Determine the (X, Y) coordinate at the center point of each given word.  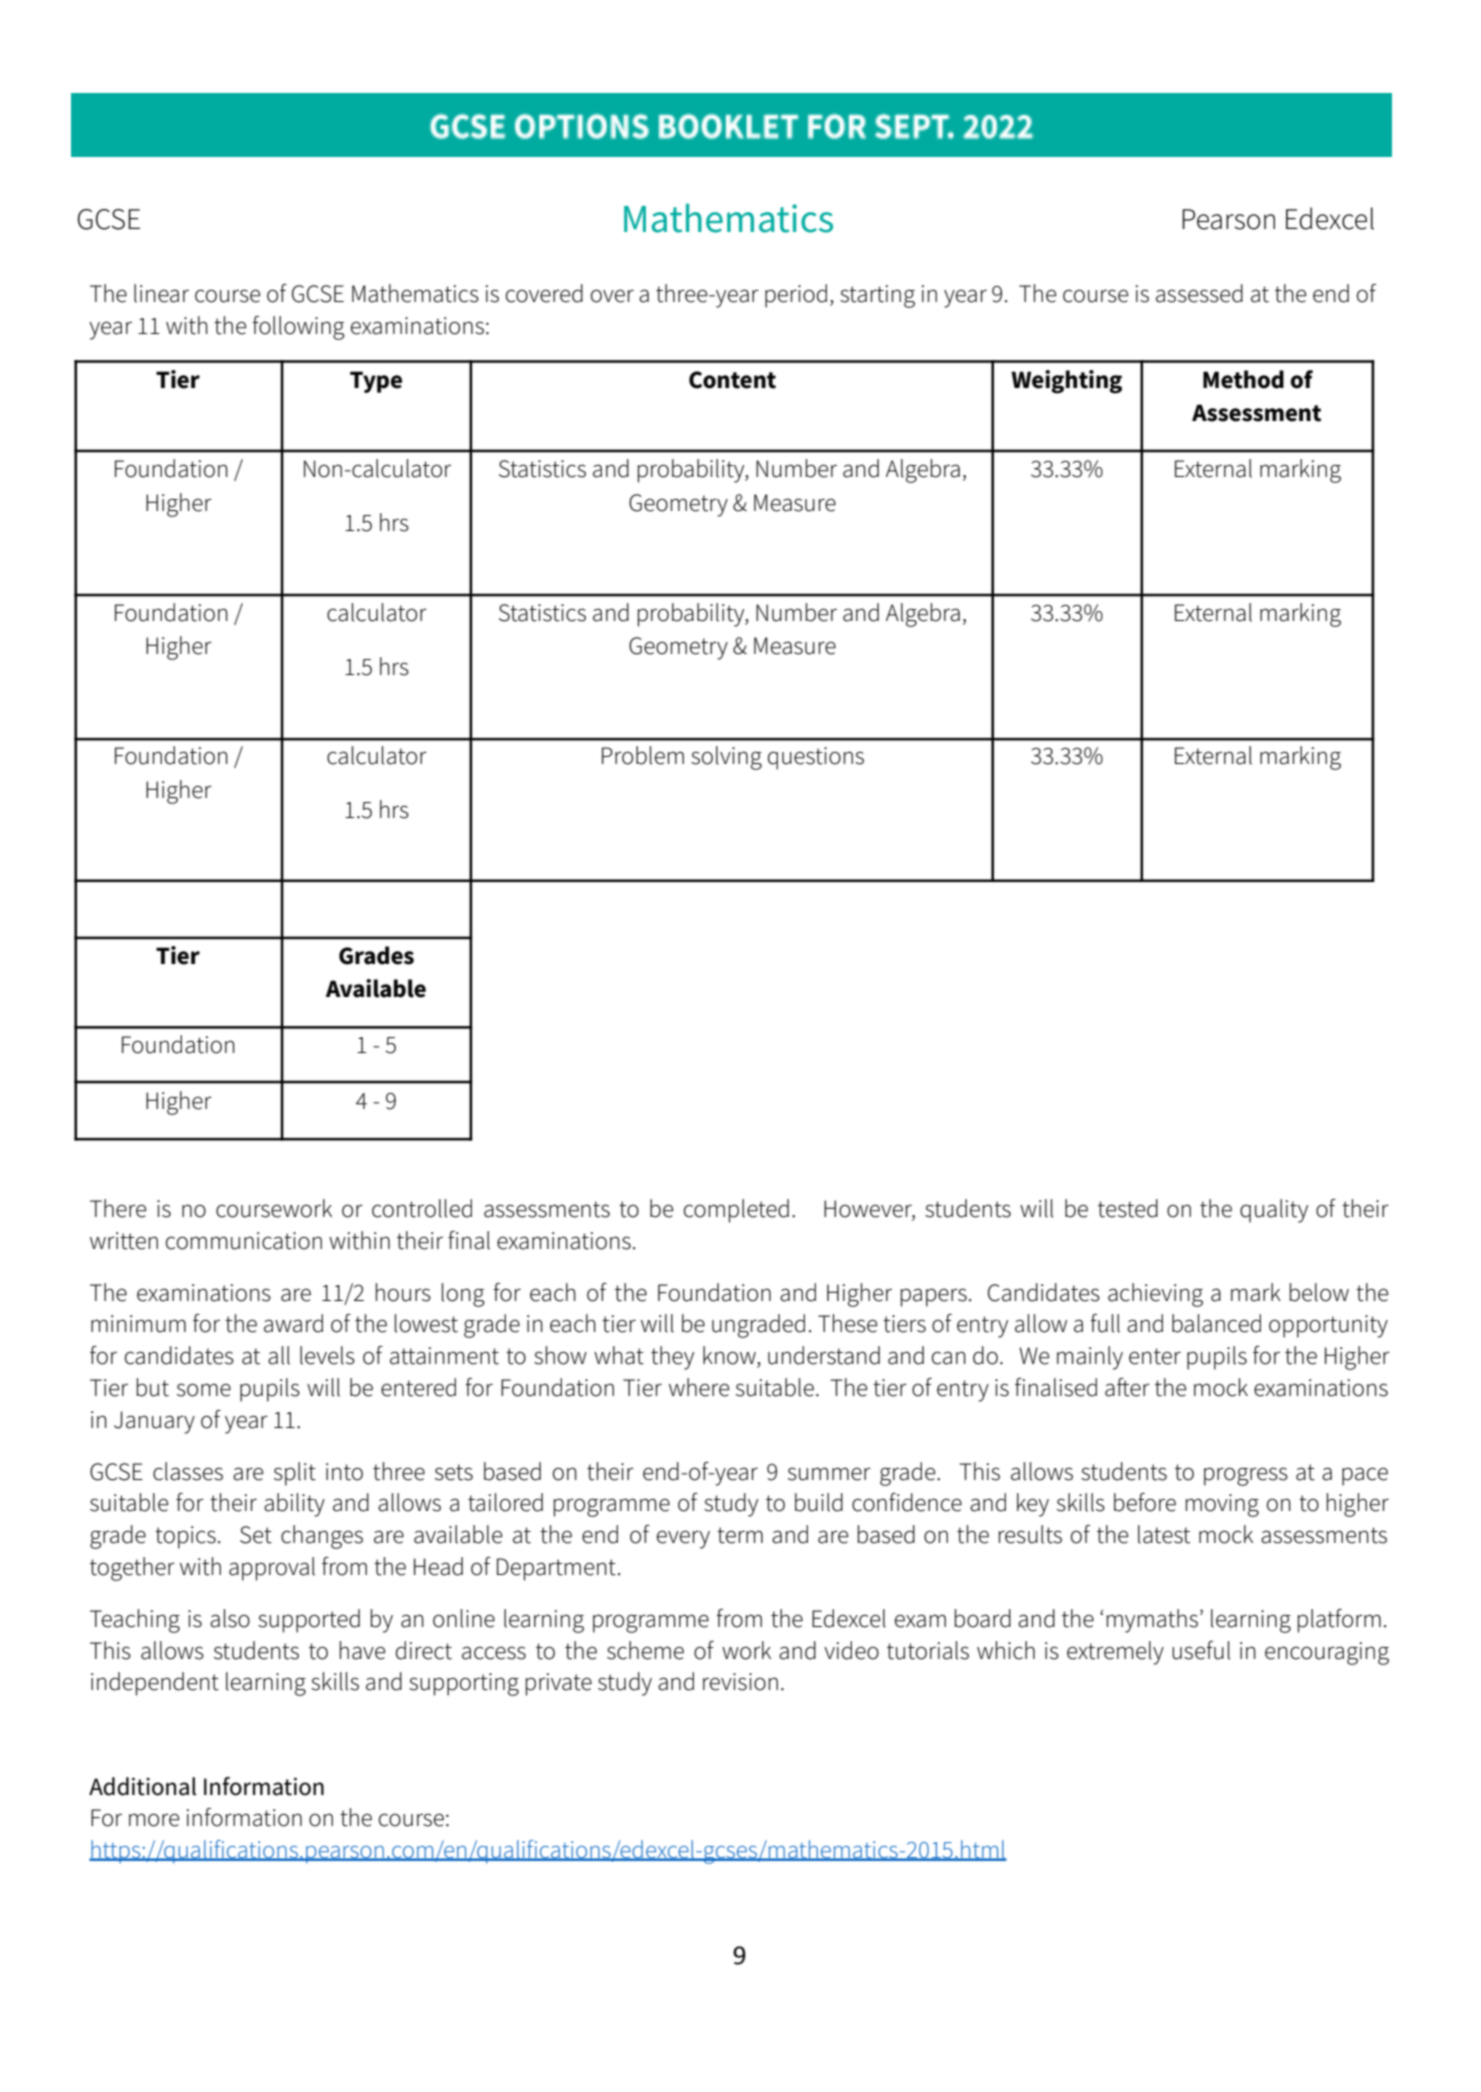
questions (816, 758)
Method (1243, 379)
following (298, 328)
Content (732, 380)
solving (726, 758)
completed (736, 1211)
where (699, 1387)
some (204, 1390)
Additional (142, 1786)
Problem (643, 755)
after (1127, 1387)
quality (1274, 1211)
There (118, 1208)
